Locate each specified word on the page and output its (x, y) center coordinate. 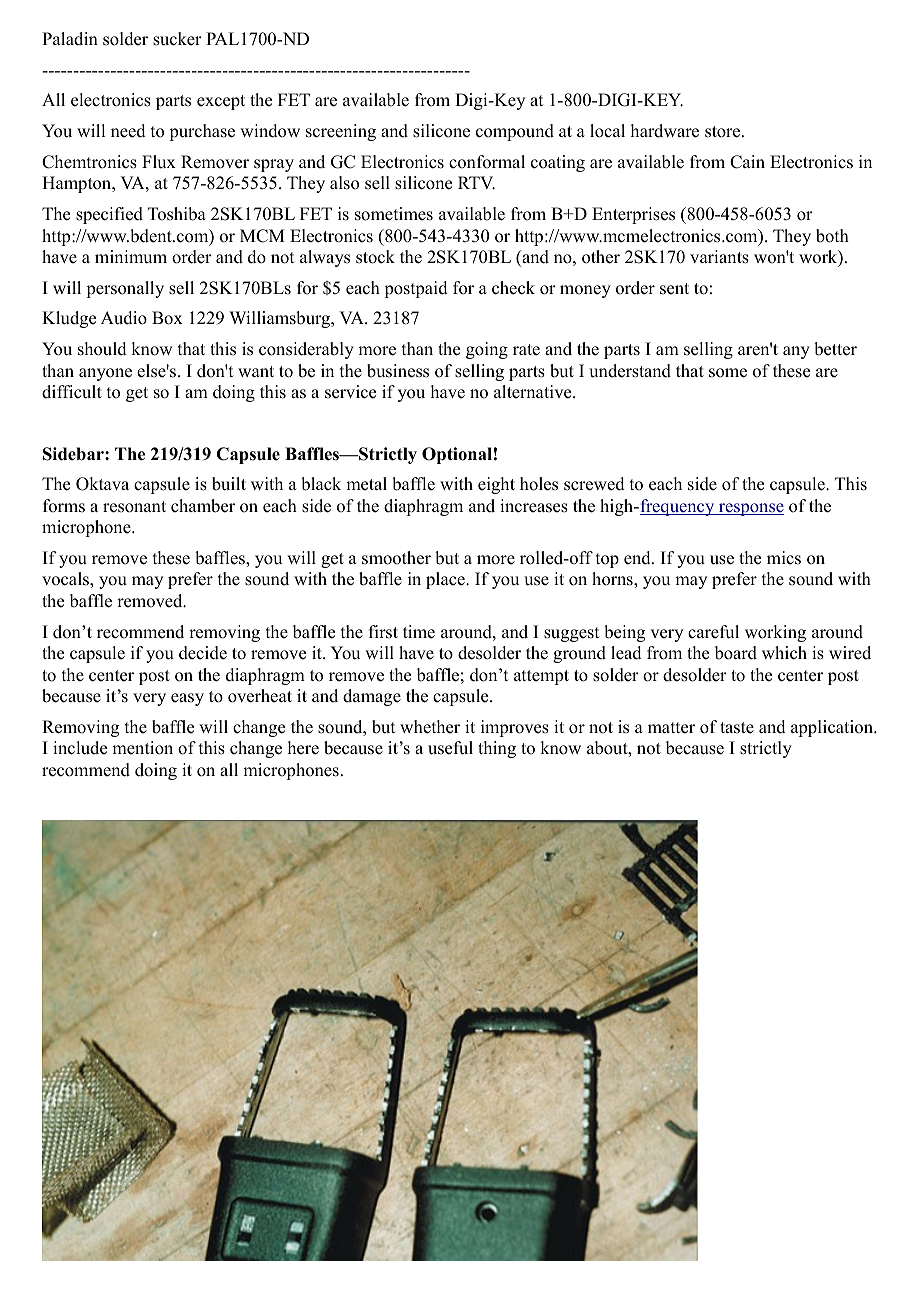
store (724, 132)
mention (142, 748)
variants (719, 257)
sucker (177, 39)
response (750, 509)
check (513, 288)
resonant (134, 507)
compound (515, 132)
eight (496, 485)
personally (125, 289)
